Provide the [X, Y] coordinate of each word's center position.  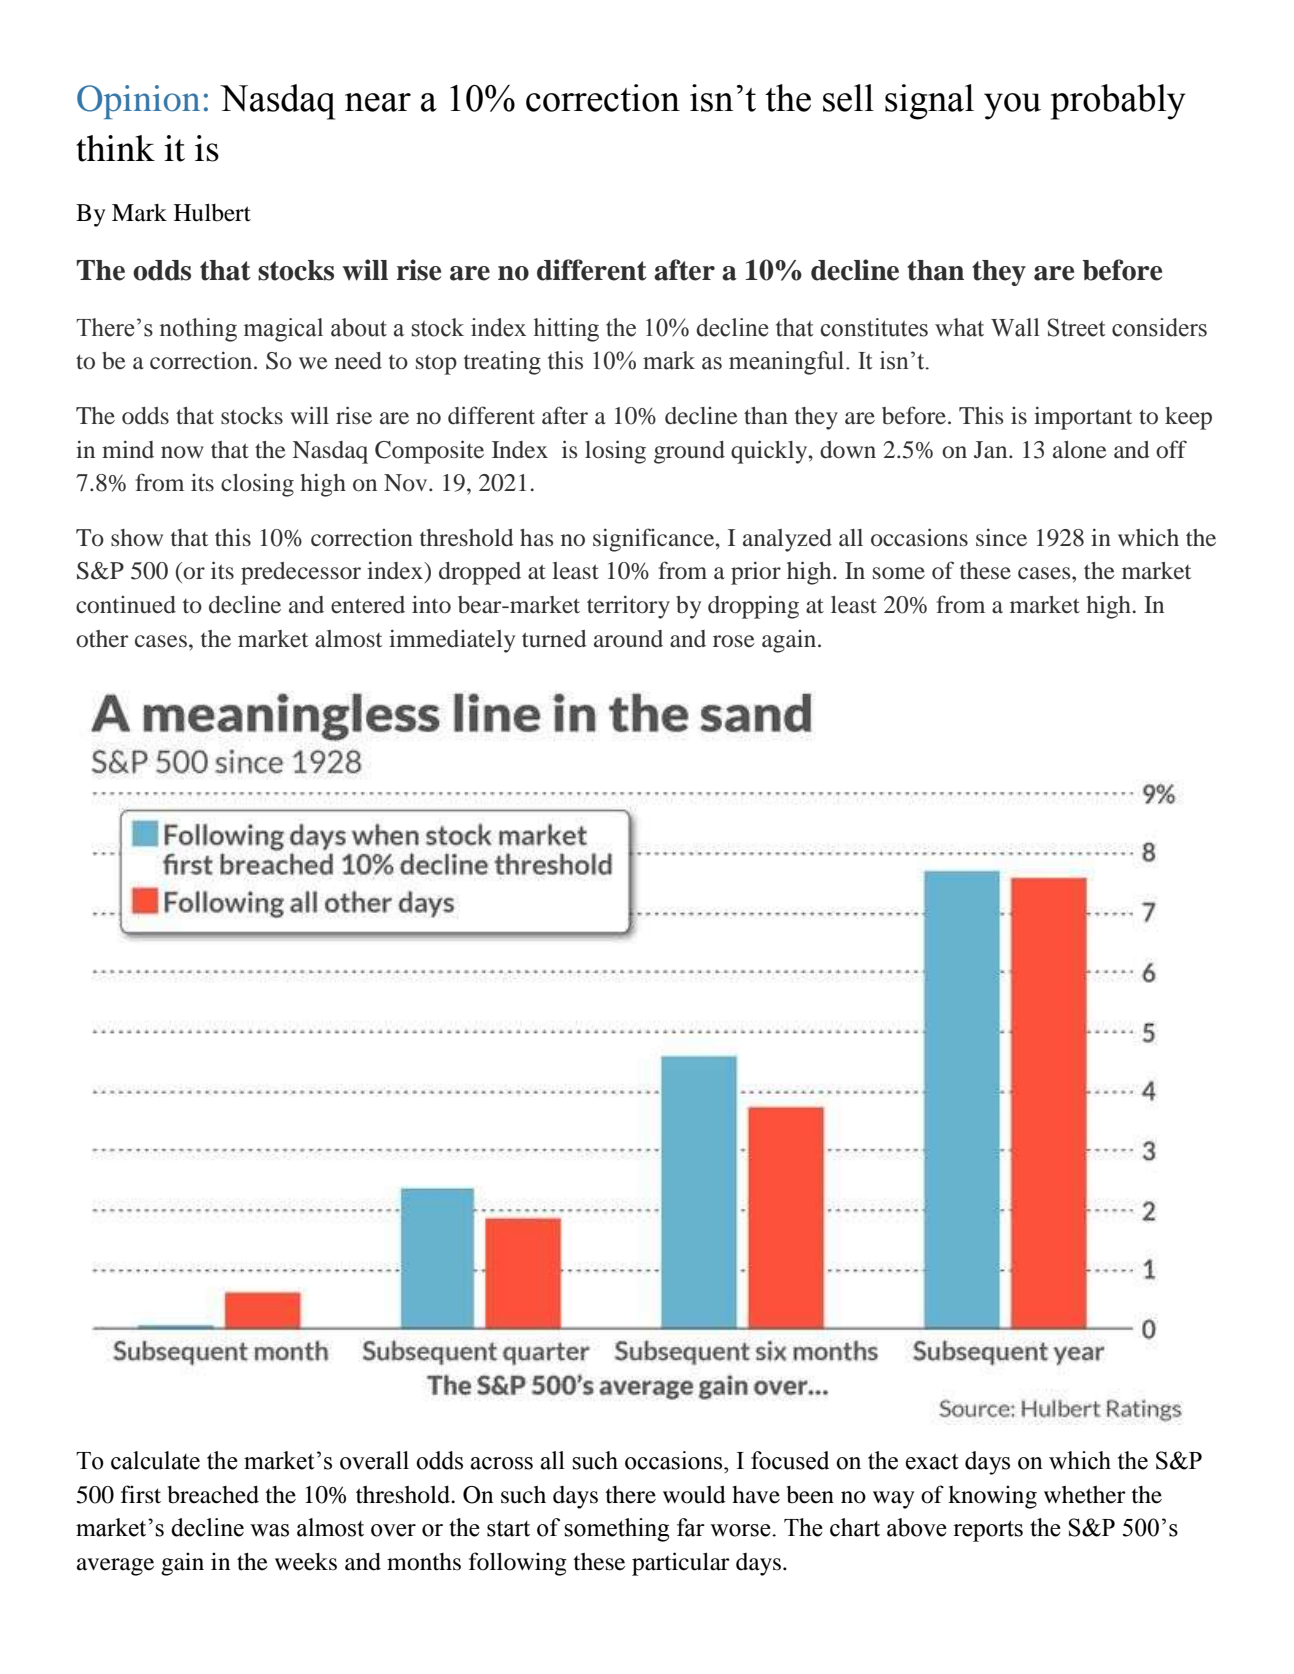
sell [848, 98]
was [269, 1530]
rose [734, 641]
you [1012, 106]
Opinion [138, 102]
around [628, 638]
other [102, 639]
